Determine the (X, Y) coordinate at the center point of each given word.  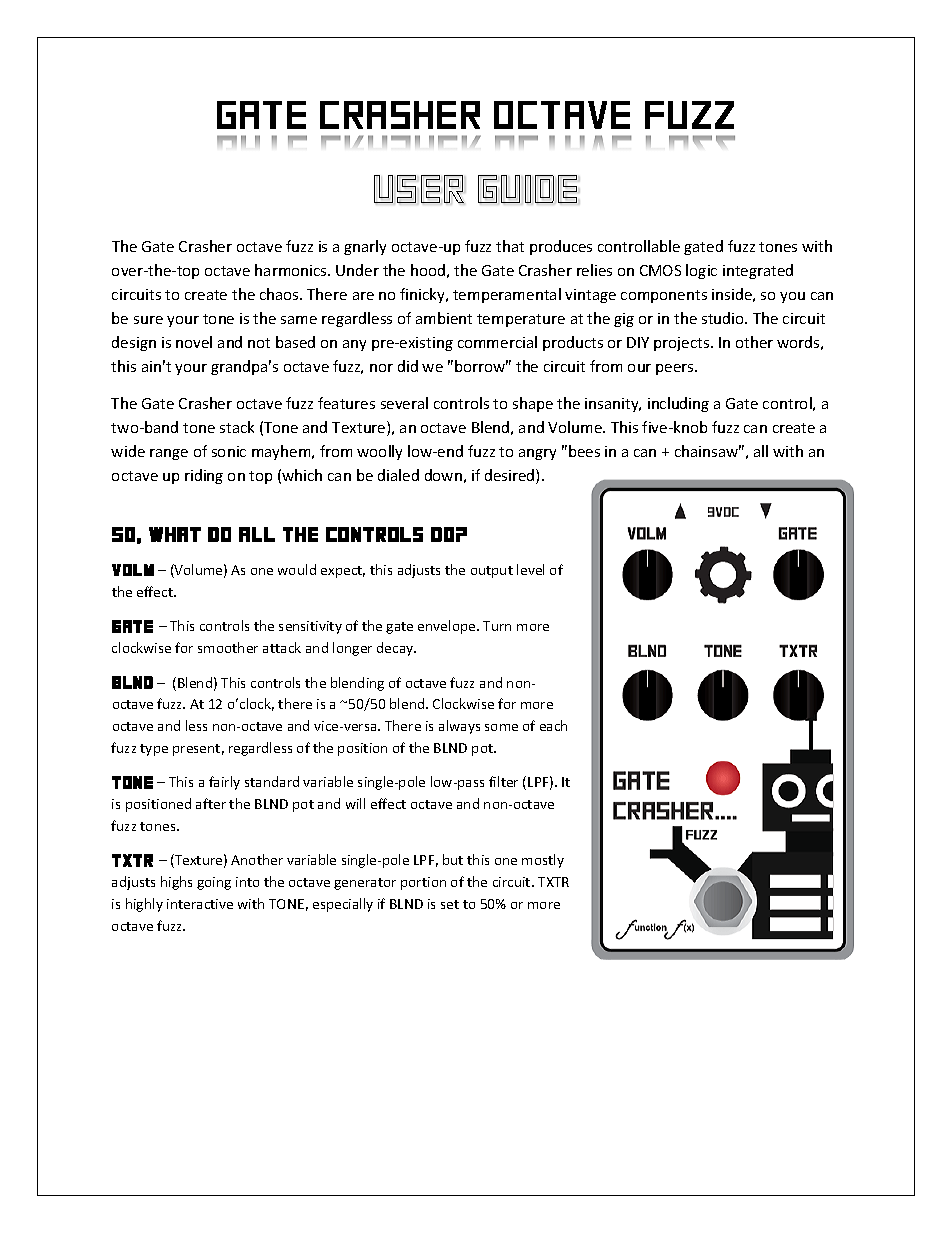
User (419, 189)
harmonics (292, 270)
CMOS (660, 270)
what (175, 534)
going (214, 883)
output (492, 572)
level (530, 569)
